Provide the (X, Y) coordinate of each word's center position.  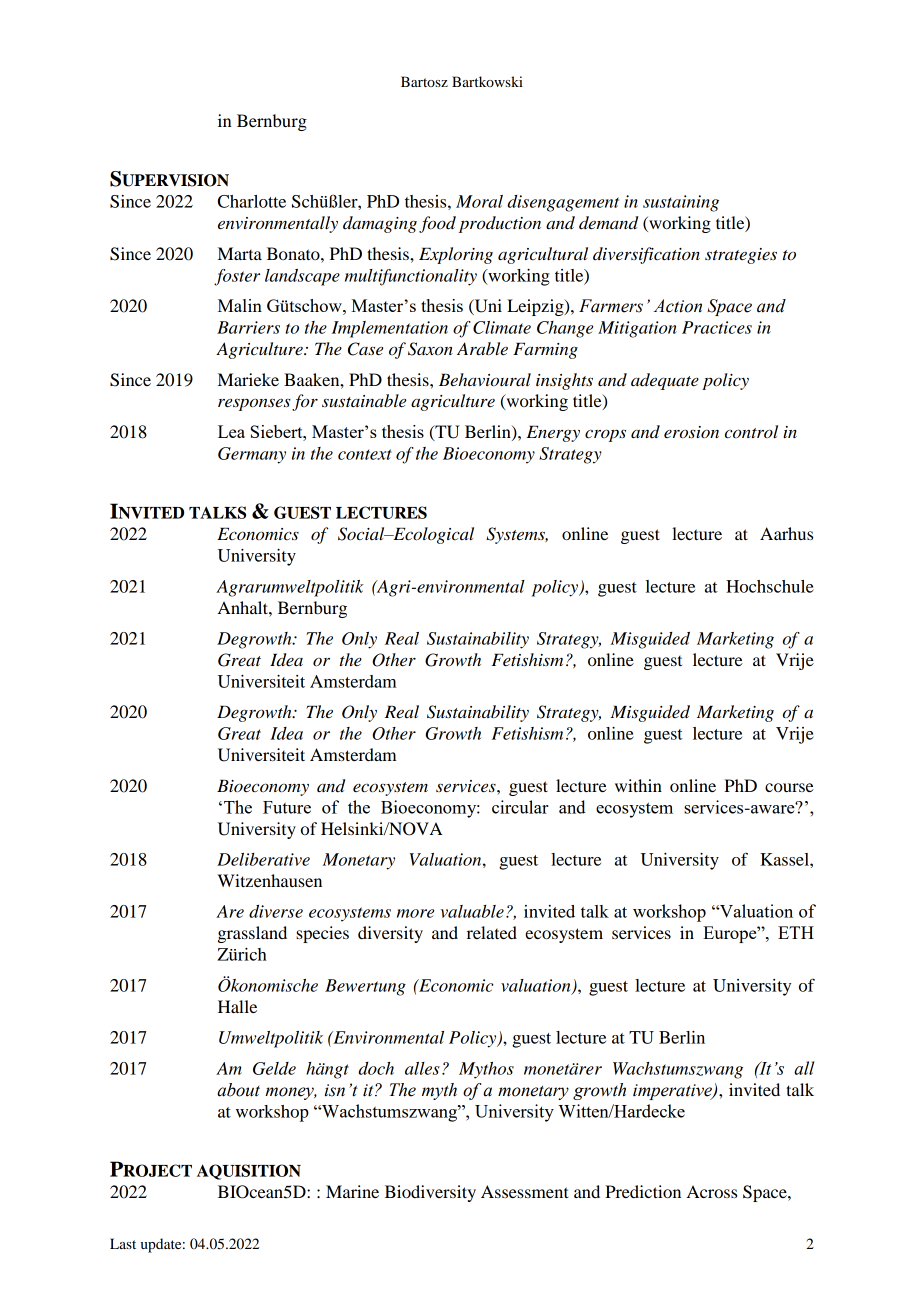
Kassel (785, 859)
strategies (741, 256)
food (437, 224)
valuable (472, 911)
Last (123, 1243)
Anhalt (244, 607)
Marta (240, 253)
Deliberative (263, 859)
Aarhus (786, 533)
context (365, 454)
